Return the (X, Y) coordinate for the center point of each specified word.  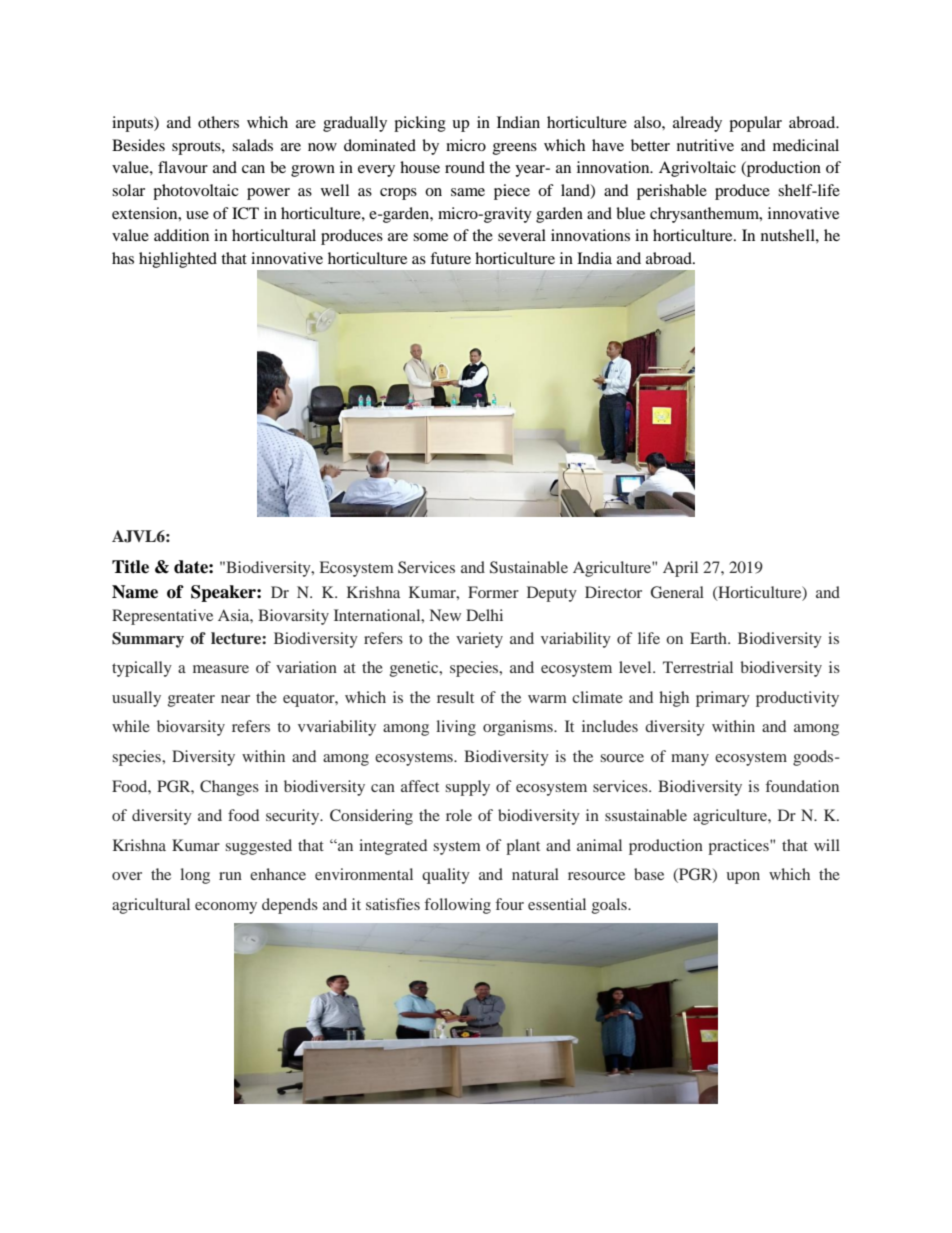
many (690, 760)
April (680, 569)
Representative (162, 617)
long (195, 876)
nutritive (705, 145)
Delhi (484, 615)
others (218, 122)
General (677, 592)
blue (630, 213)
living (456, 728)
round (465, 167)
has (123, 258)
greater (191, 700)
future (450, 258)
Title (130, 567)
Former (493, 592)
